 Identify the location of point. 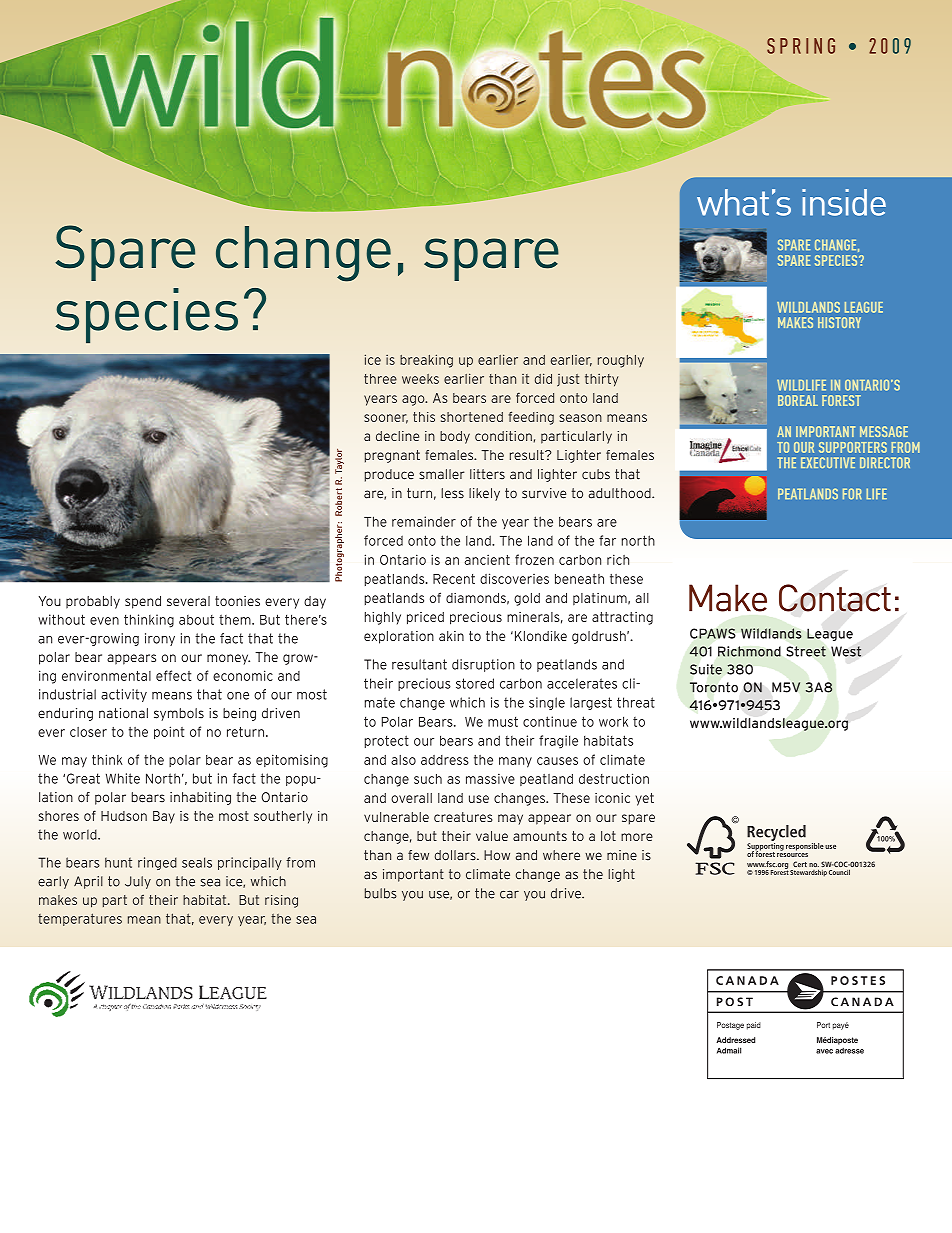
(169, 732).
